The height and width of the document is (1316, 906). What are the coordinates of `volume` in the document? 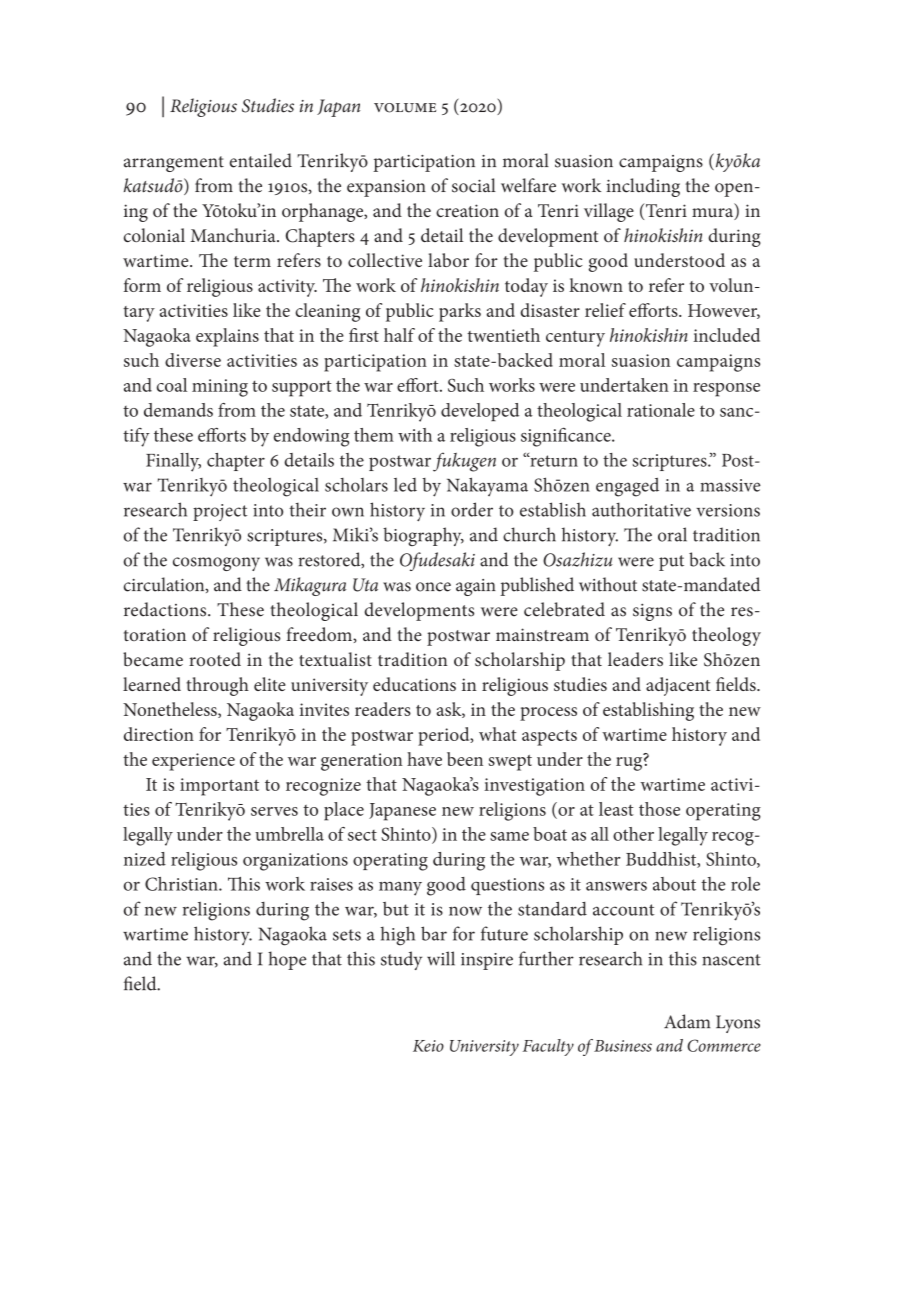 It's located at (405, 108).
